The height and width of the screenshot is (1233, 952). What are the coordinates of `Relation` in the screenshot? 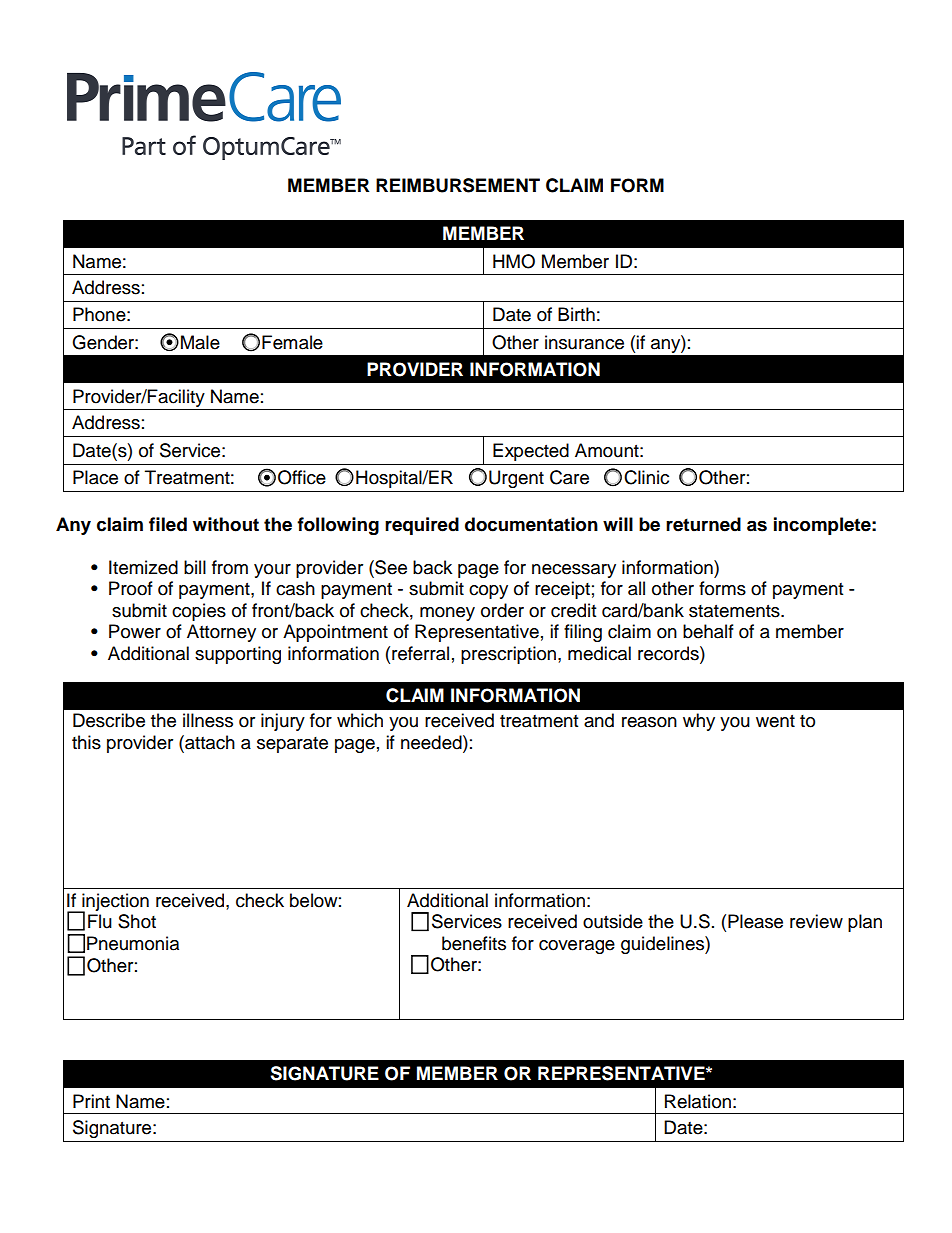 It's located at (698, 1101).
